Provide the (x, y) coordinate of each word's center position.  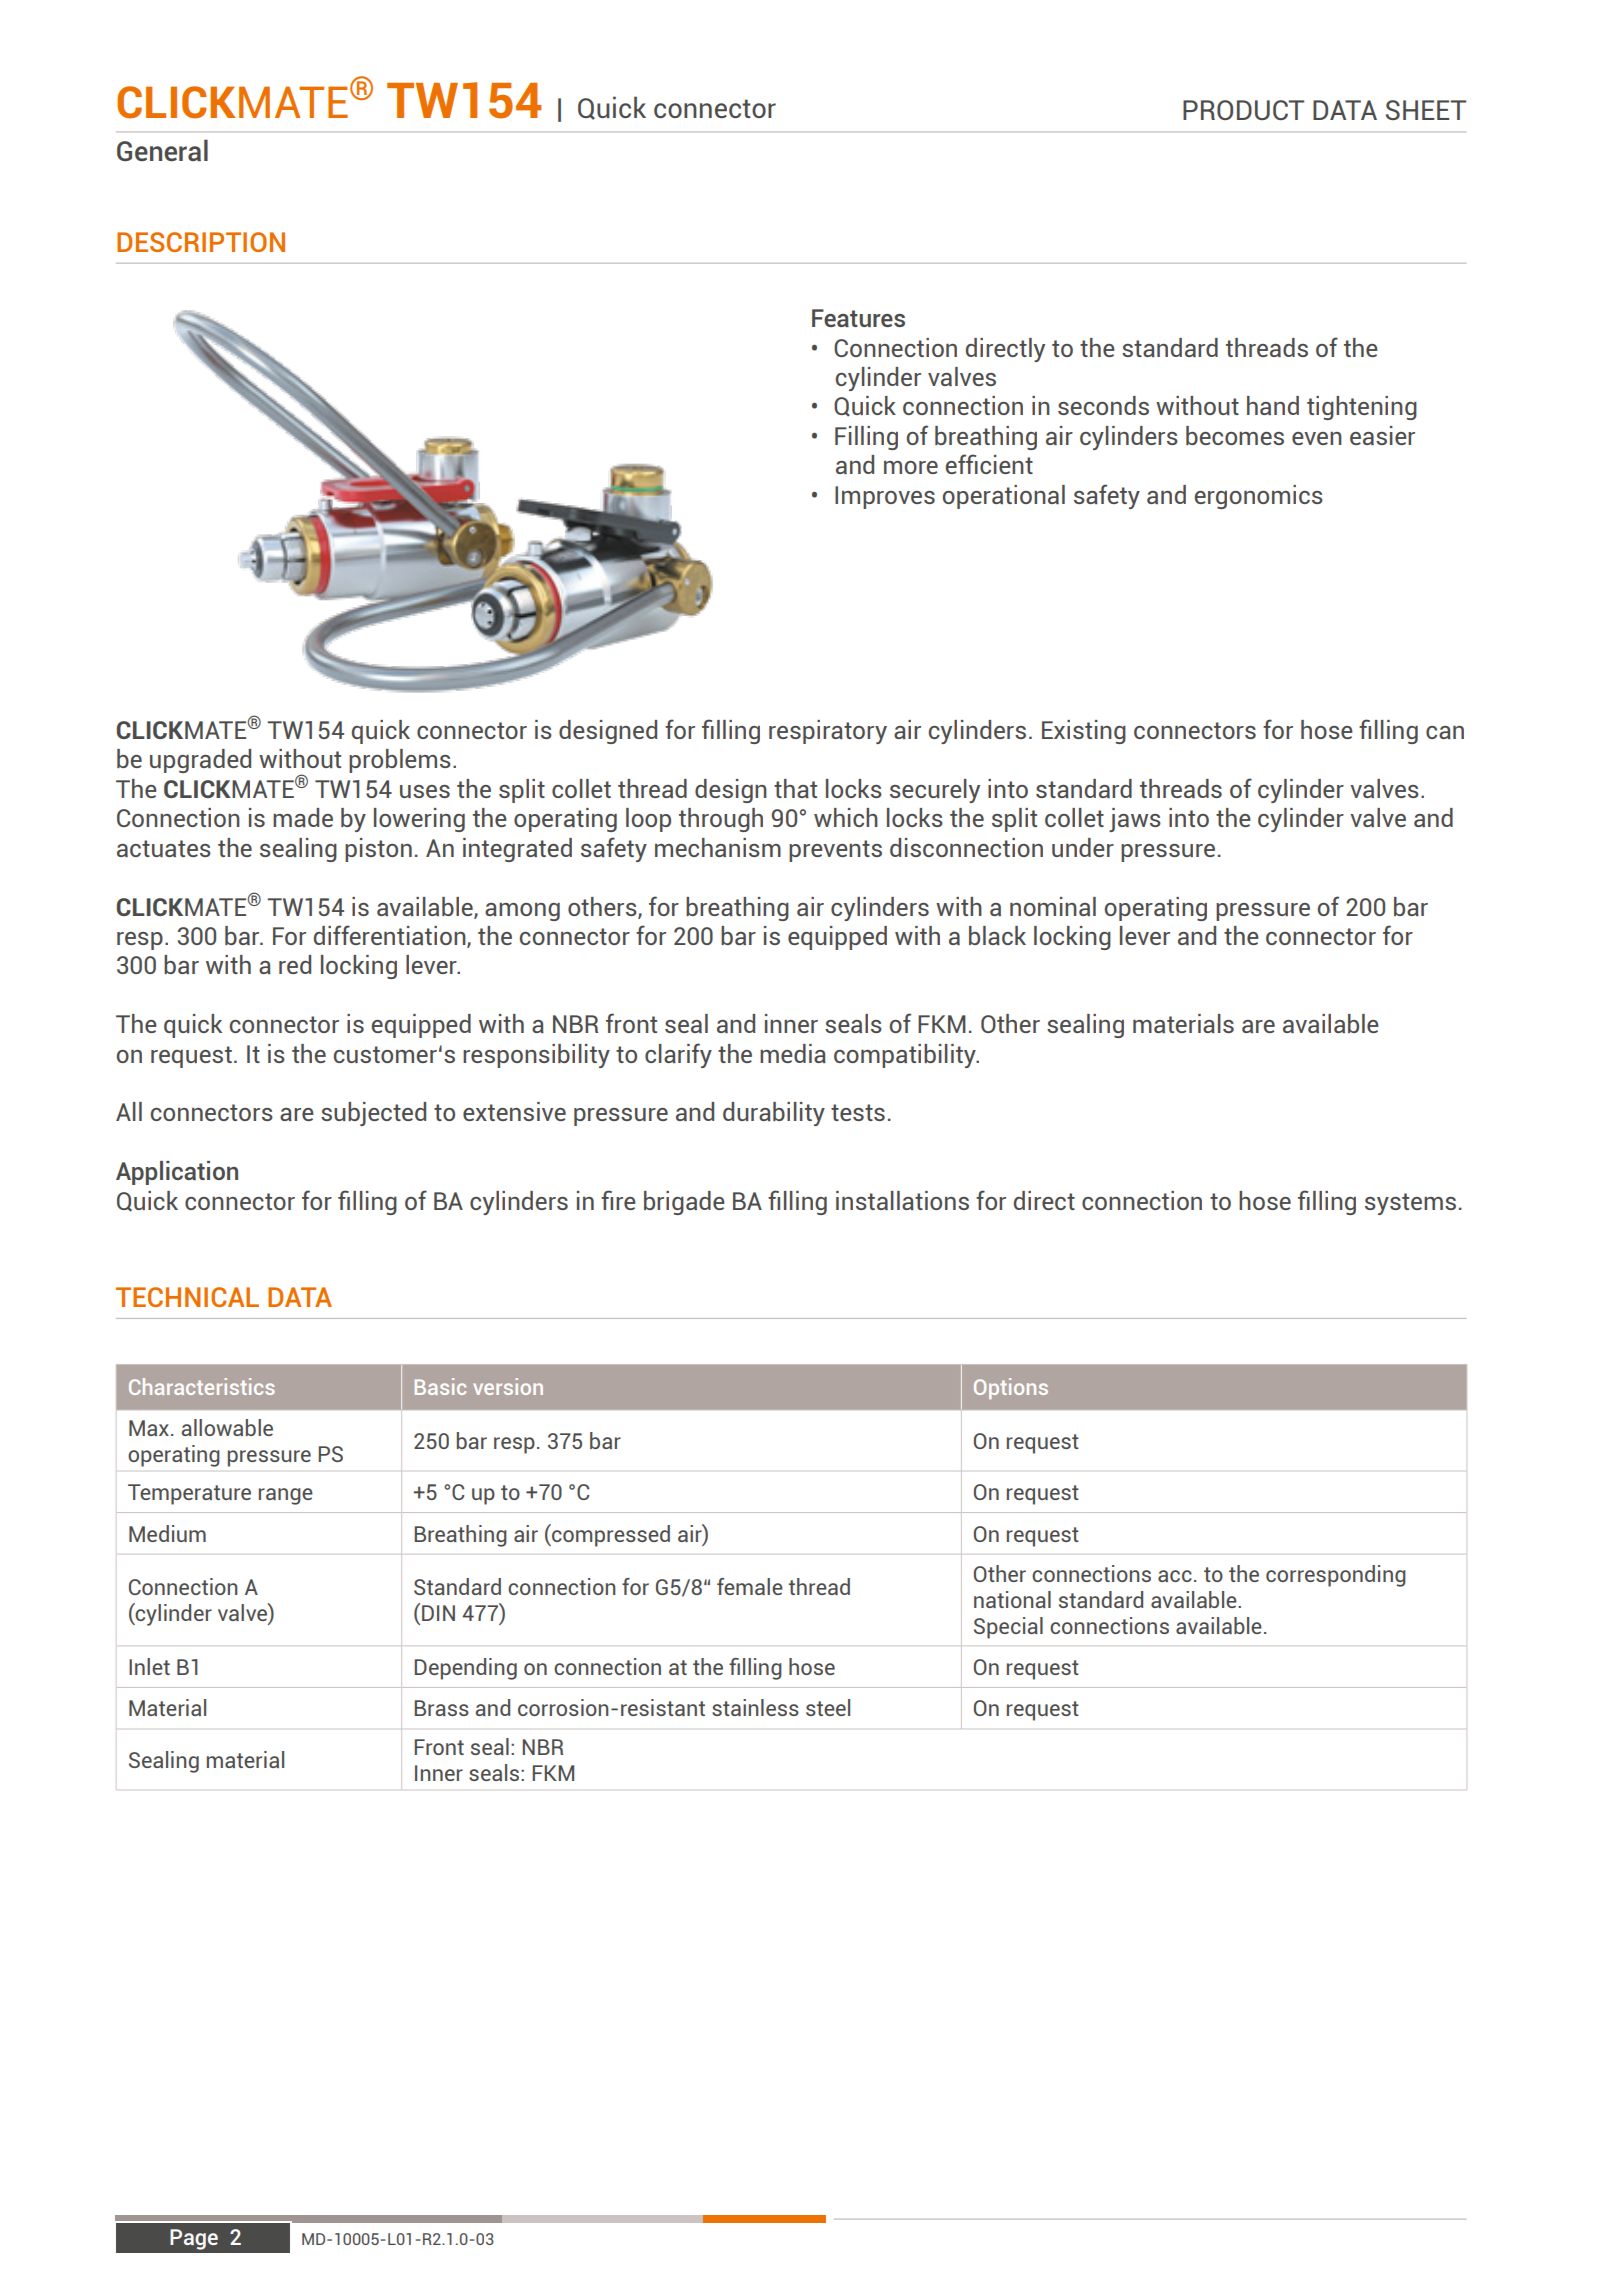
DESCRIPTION (201, 242)
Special (1008, 1628)
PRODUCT (1243, 110)
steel (828, 1707)
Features (858, 318)
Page (194, 2239)
